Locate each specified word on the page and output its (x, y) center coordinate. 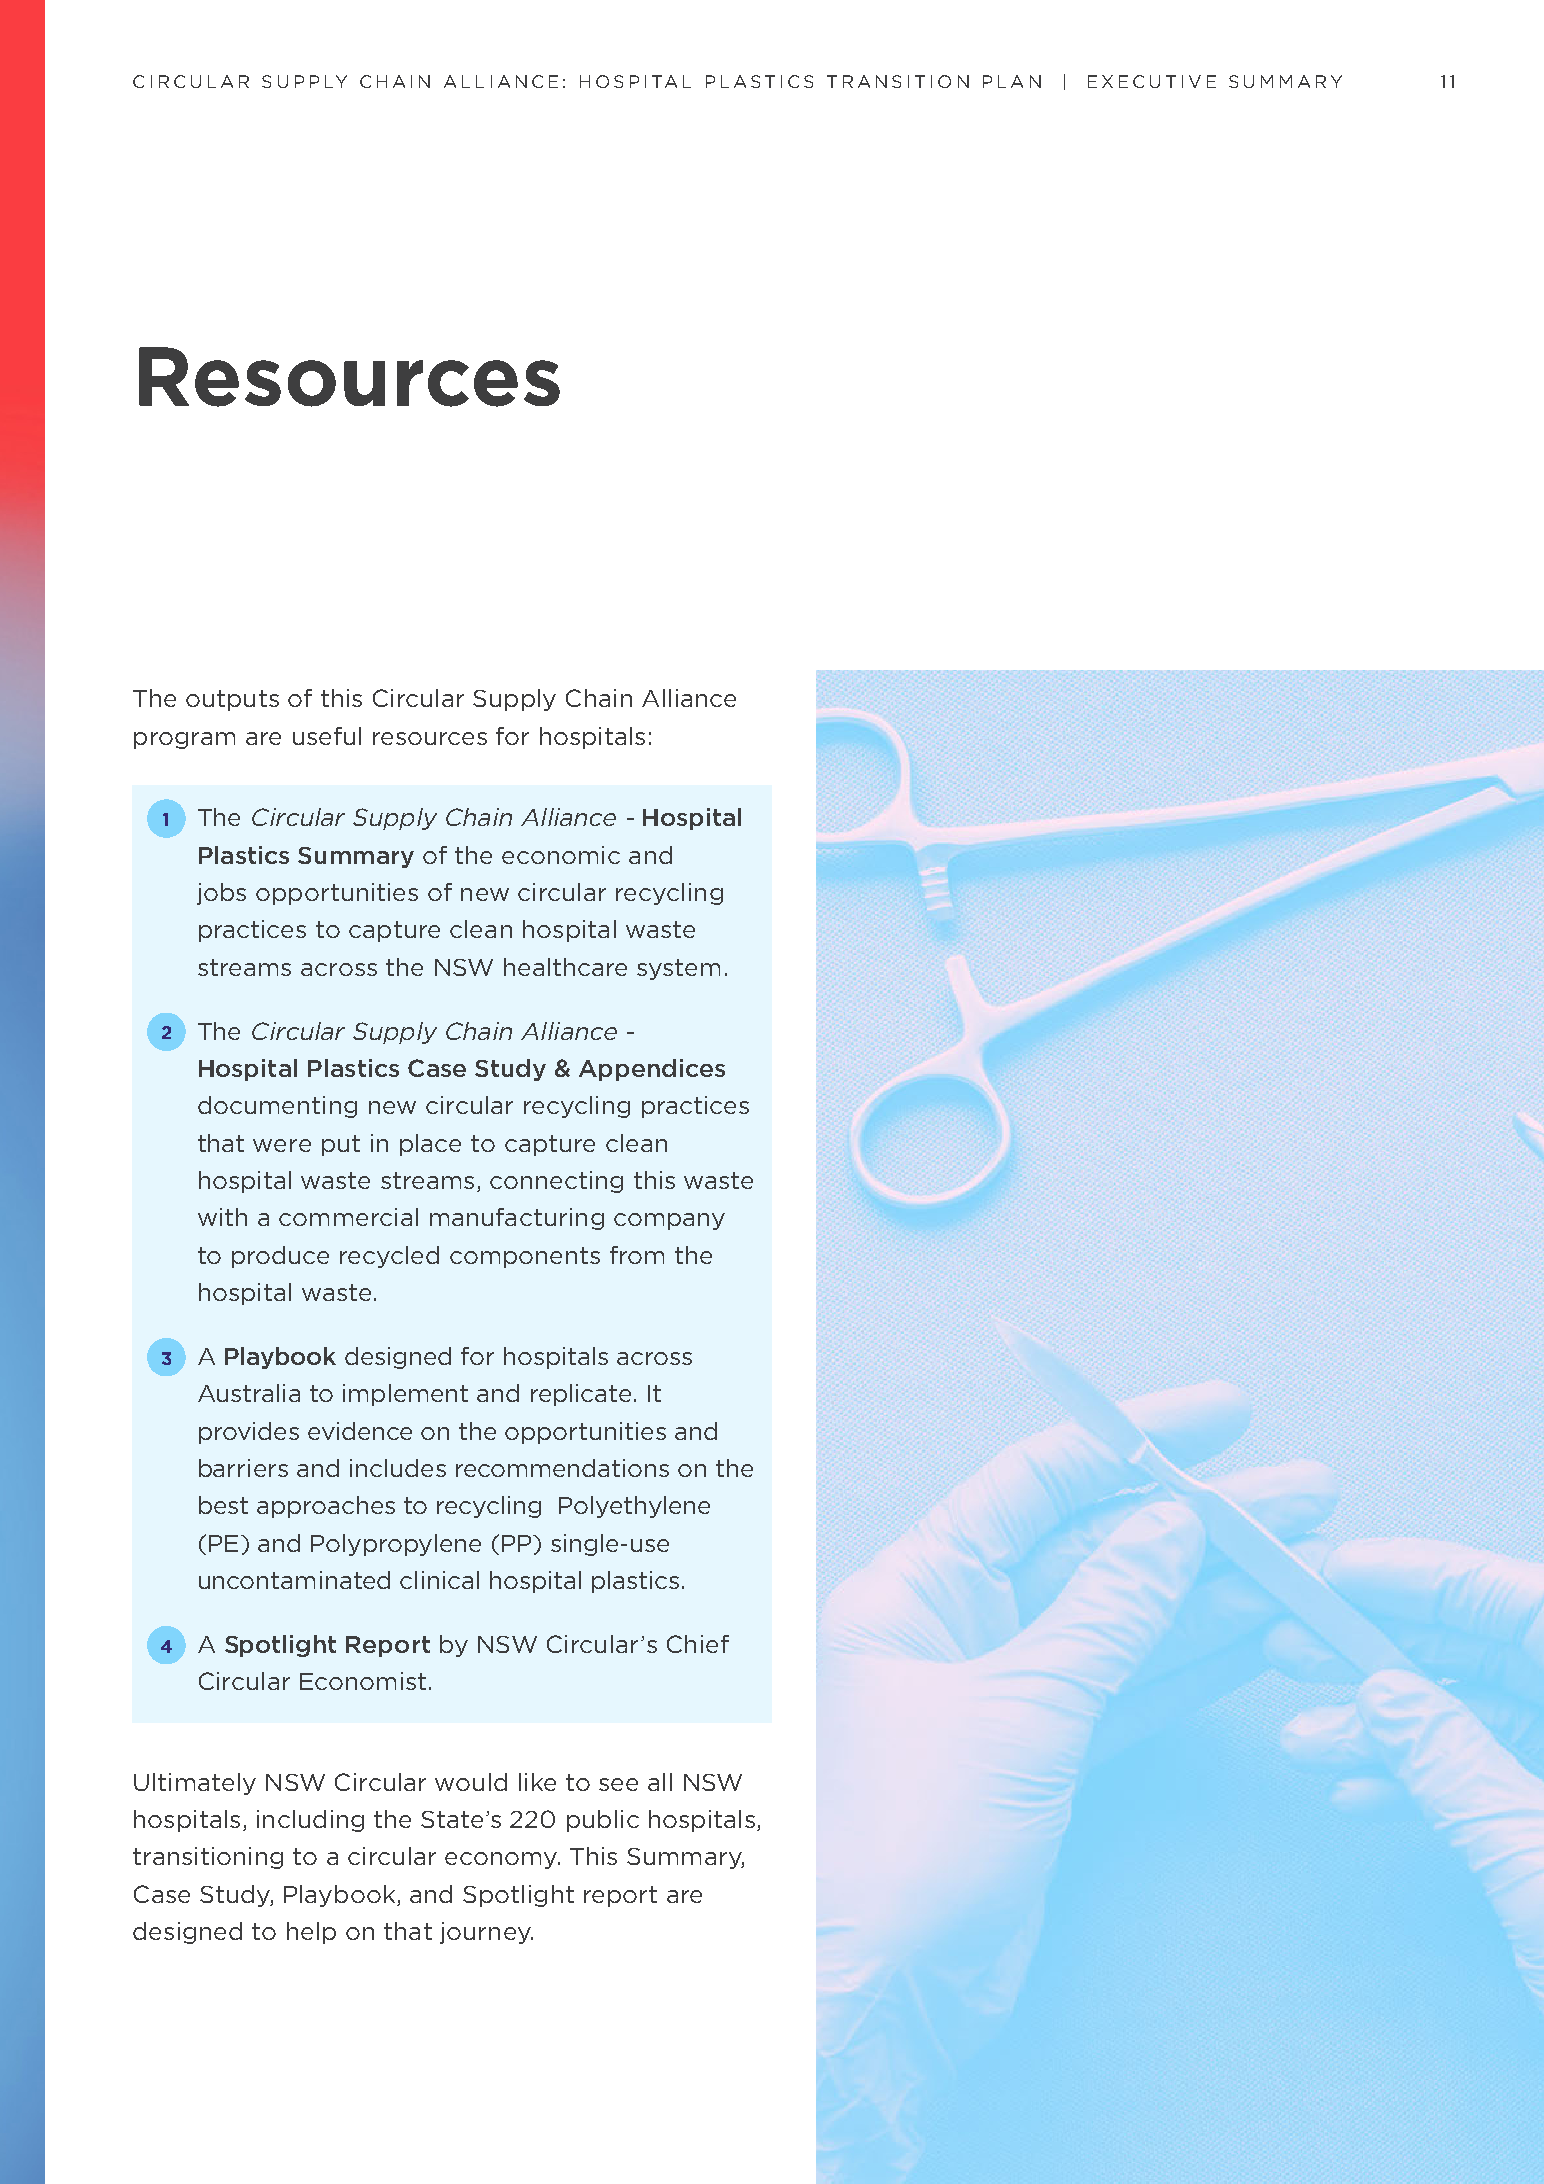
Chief (698, 1644)
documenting (277, 1107)
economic (561, 855)
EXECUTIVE (1152, 81)
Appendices (652, 1070)
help (311, 1933)
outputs (232, 700)
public (603, 1821)
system (678, 969)
